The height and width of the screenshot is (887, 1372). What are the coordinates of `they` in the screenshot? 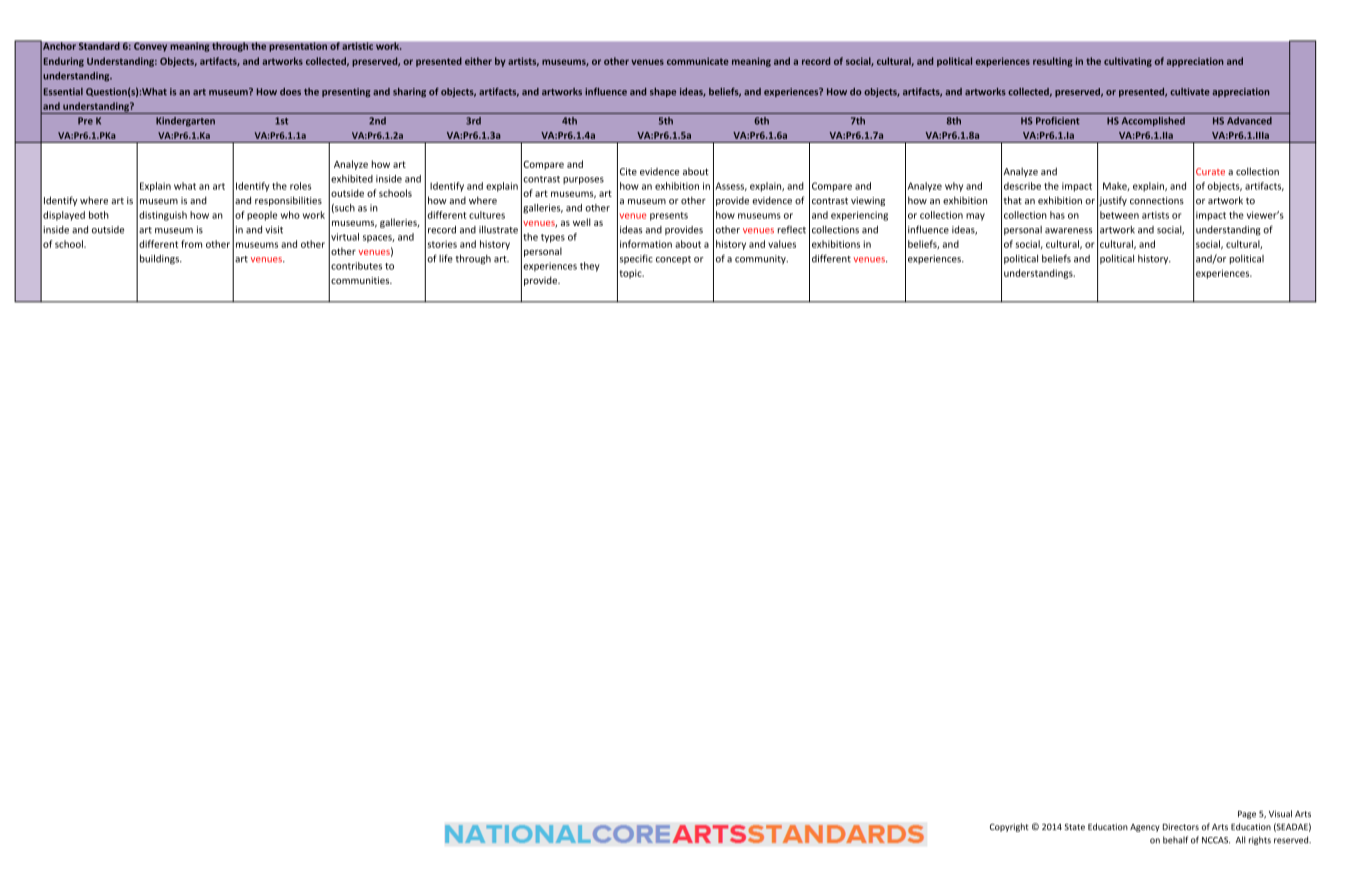 It's located at (590, 267).
